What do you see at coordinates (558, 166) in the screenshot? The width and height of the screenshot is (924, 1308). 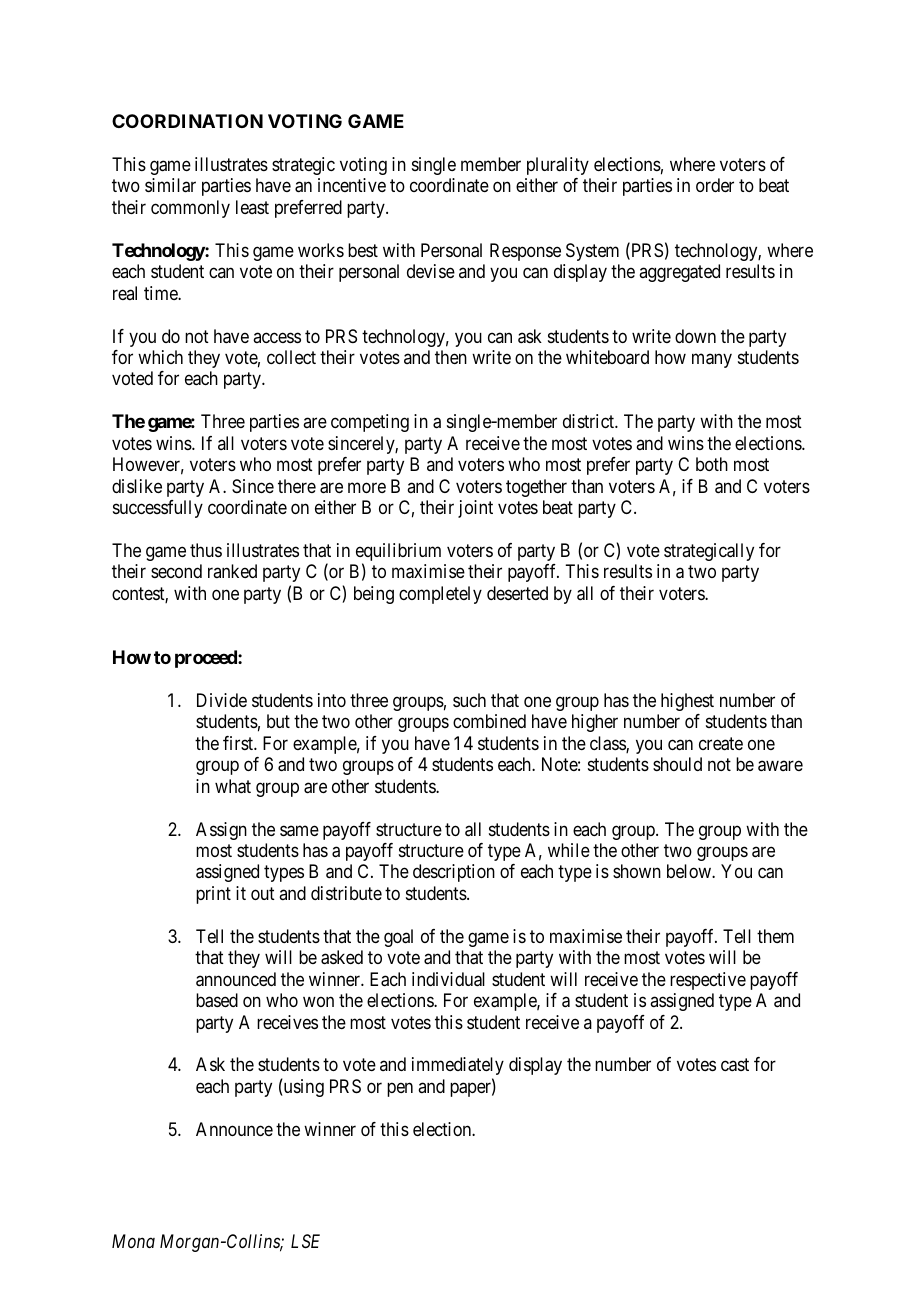 I see `plurality` at bounding box center [558, 166].
